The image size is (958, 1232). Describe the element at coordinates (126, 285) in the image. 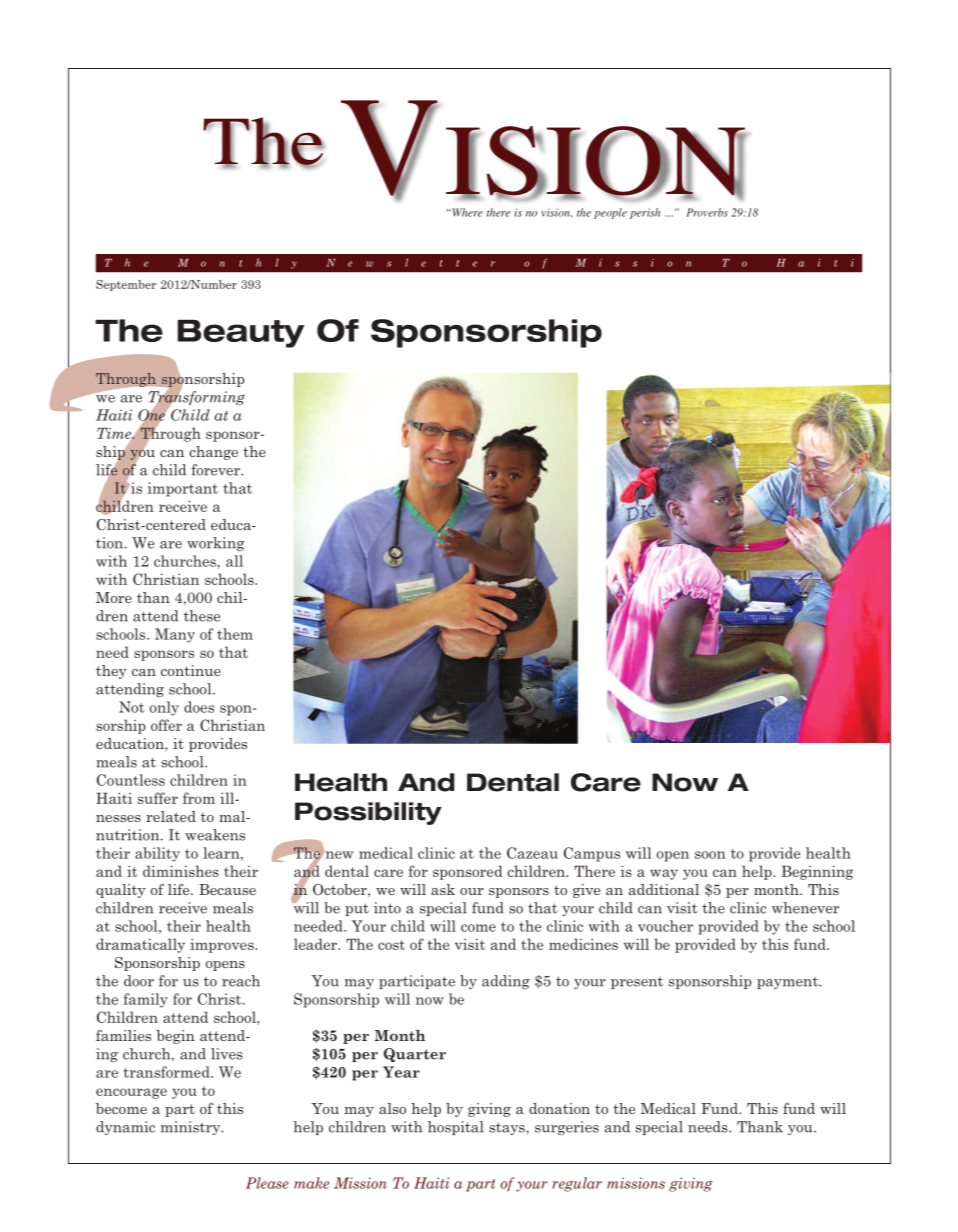

I see `September` at that location.
